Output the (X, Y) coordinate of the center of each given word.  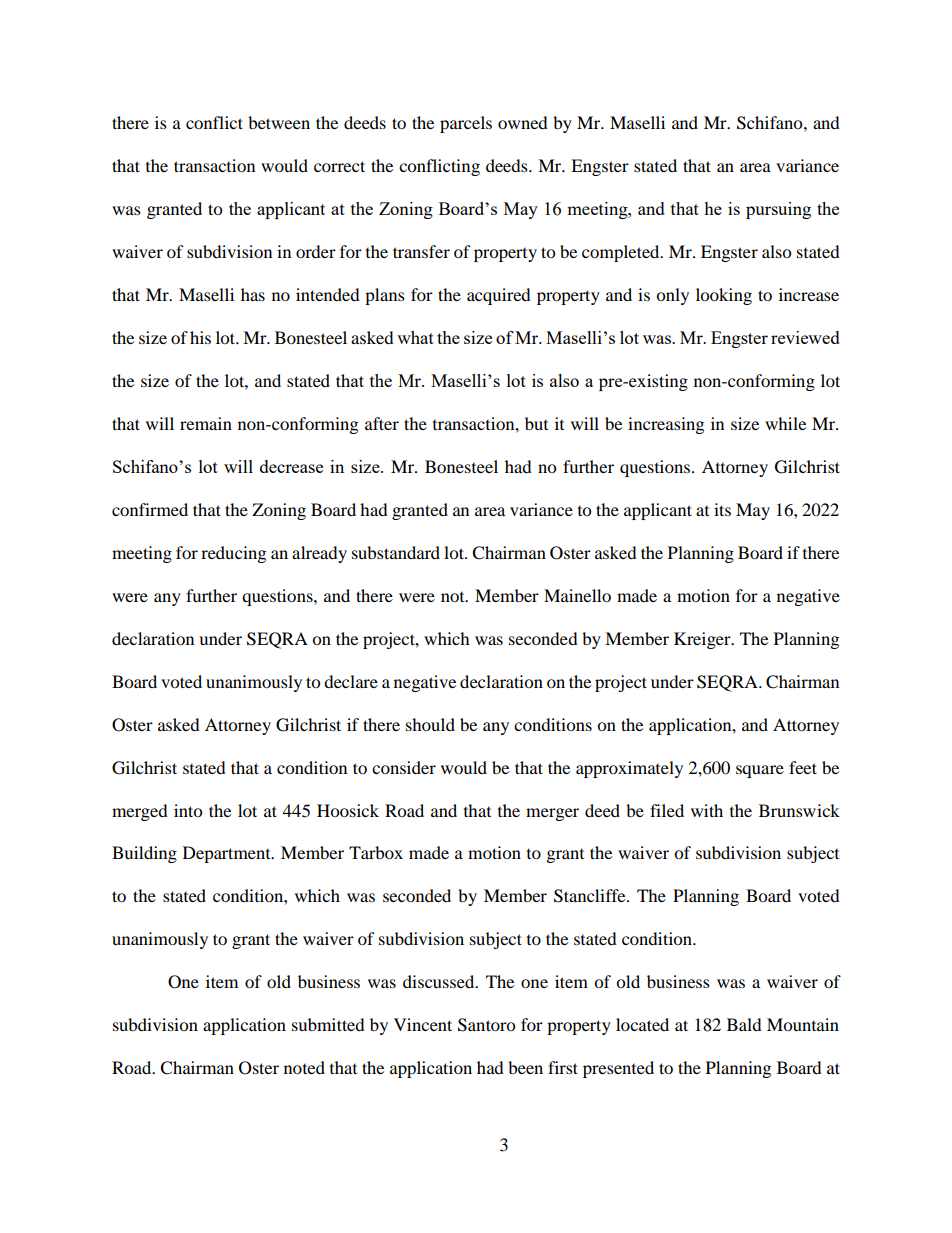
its (722, 509)
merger (552, 814)
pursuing (778, 210)
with (707, 810)
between (279, 122)
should (430, 724)
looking (724, 296)
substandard (396, 552)
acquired (499, 296)
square (760, 771)
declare (351, 681)
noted (304, 1067)
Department (228, 854)
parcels (466, 124)
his (200, 337)
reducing (233, 554)
